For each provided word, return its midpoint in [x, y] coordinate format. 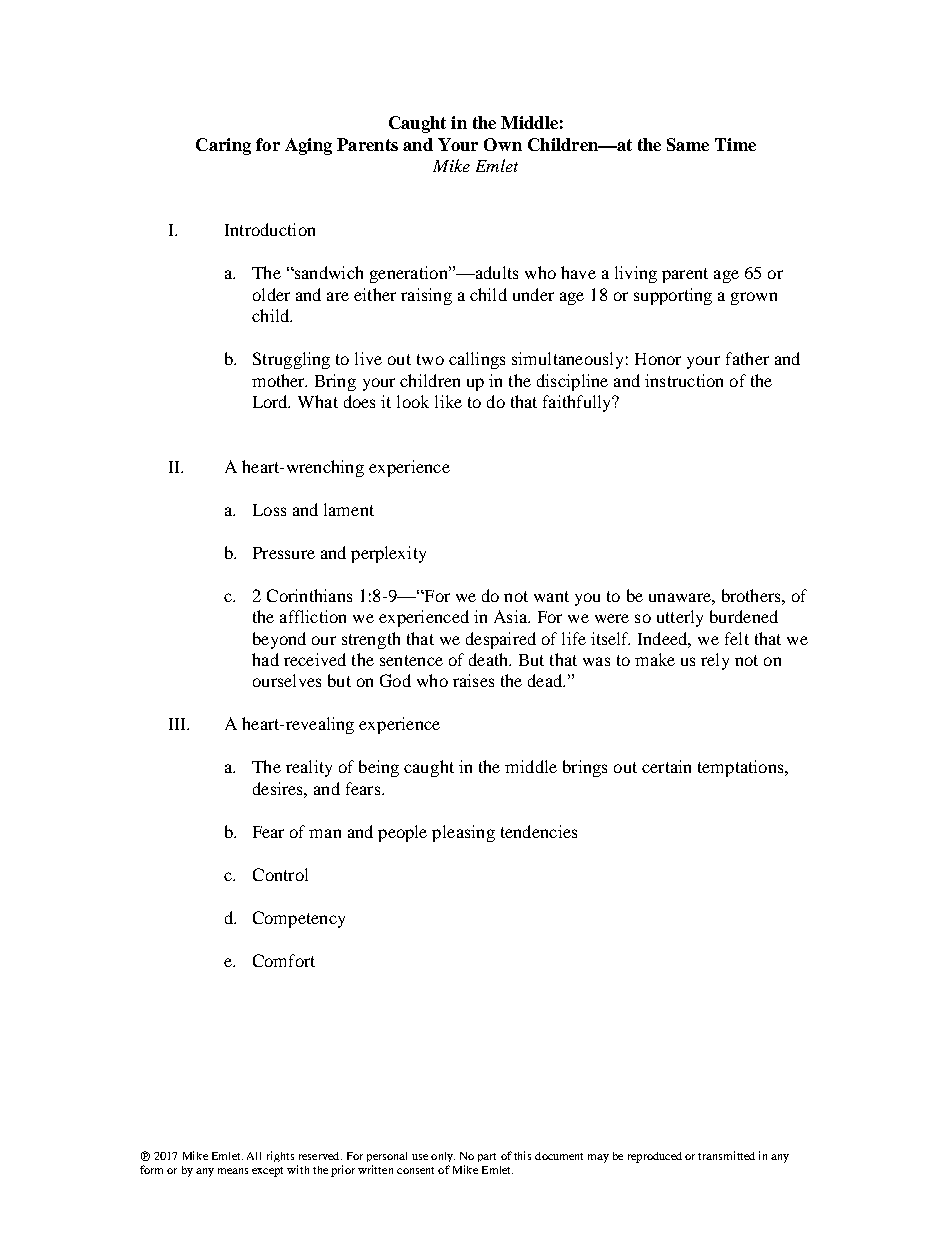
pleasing [463, 833]
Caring [223, 146]
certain [666, 766]
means [233, 1171]
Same [688, 144]
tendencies [539, 831]
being [379, 768]
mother [279, 380]
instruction [684, 380]
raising [426, 296]
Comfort [284, 960]
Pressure [284, 553]
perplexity [388, 554]
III [179, 724]
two [430, 359]
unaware [681, 597]
